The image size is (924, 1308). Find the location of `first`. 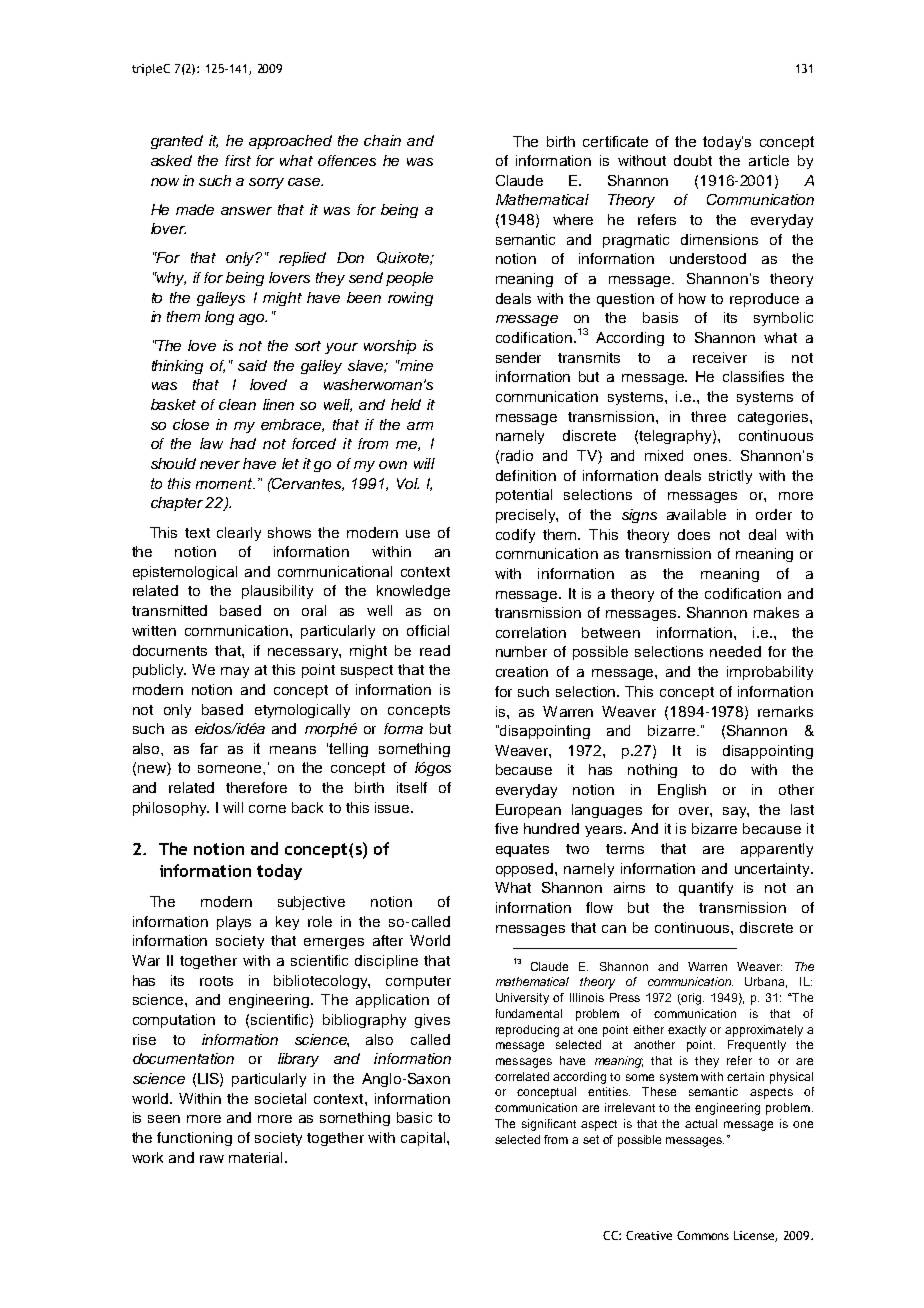

first is located at coordinates (238, 160).
